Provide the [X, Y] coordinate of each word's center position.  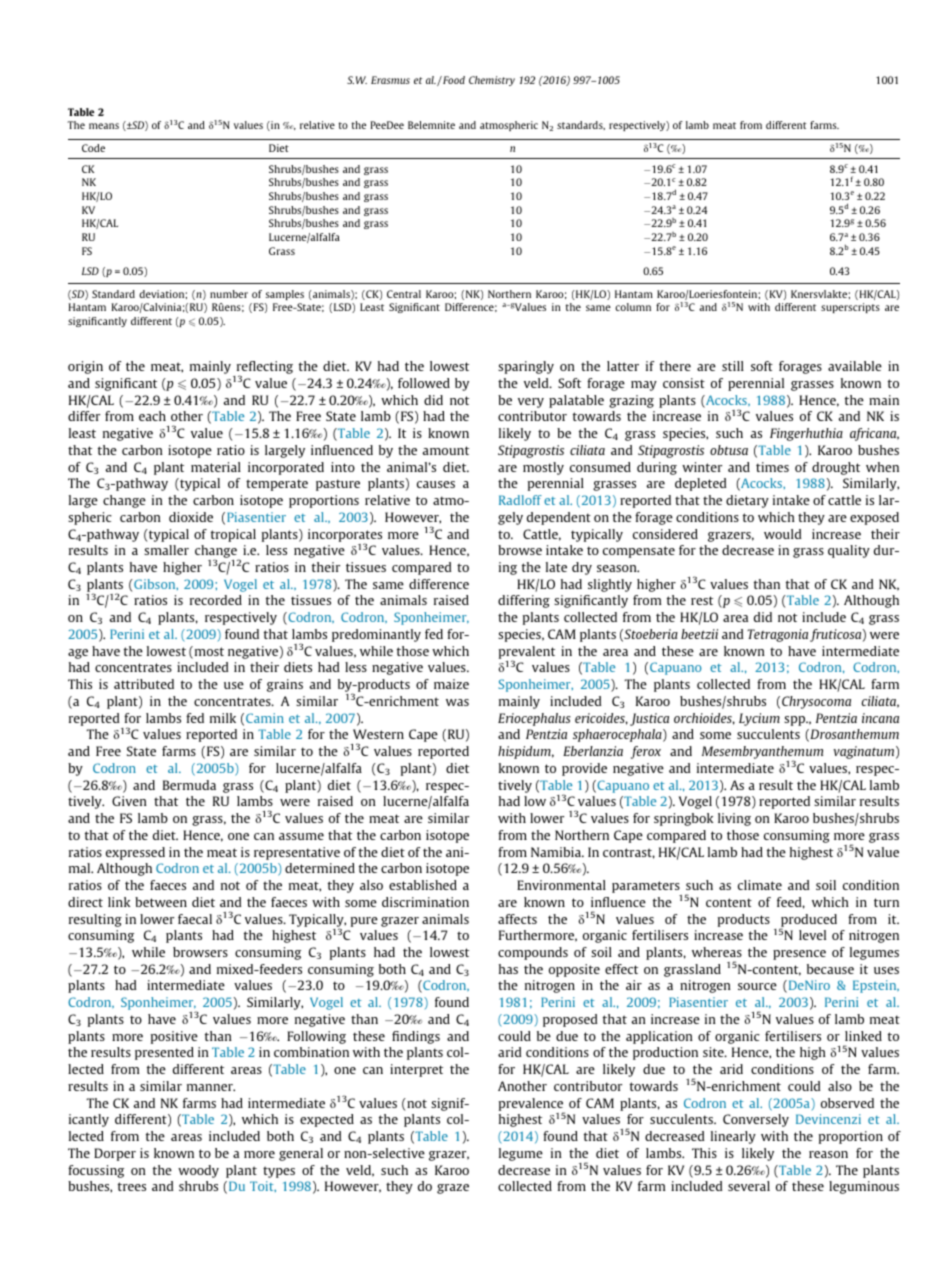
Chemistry [492, 81]
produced [808, 921]
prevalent [527, 653]
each [152, 416]
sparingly [526, 367]
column [633, 307]
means [104, 126]
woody [198, 1171]
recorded [216, 600]
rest [702, 600]
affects [517, 919]
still [733, 366]
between [161, 902]
